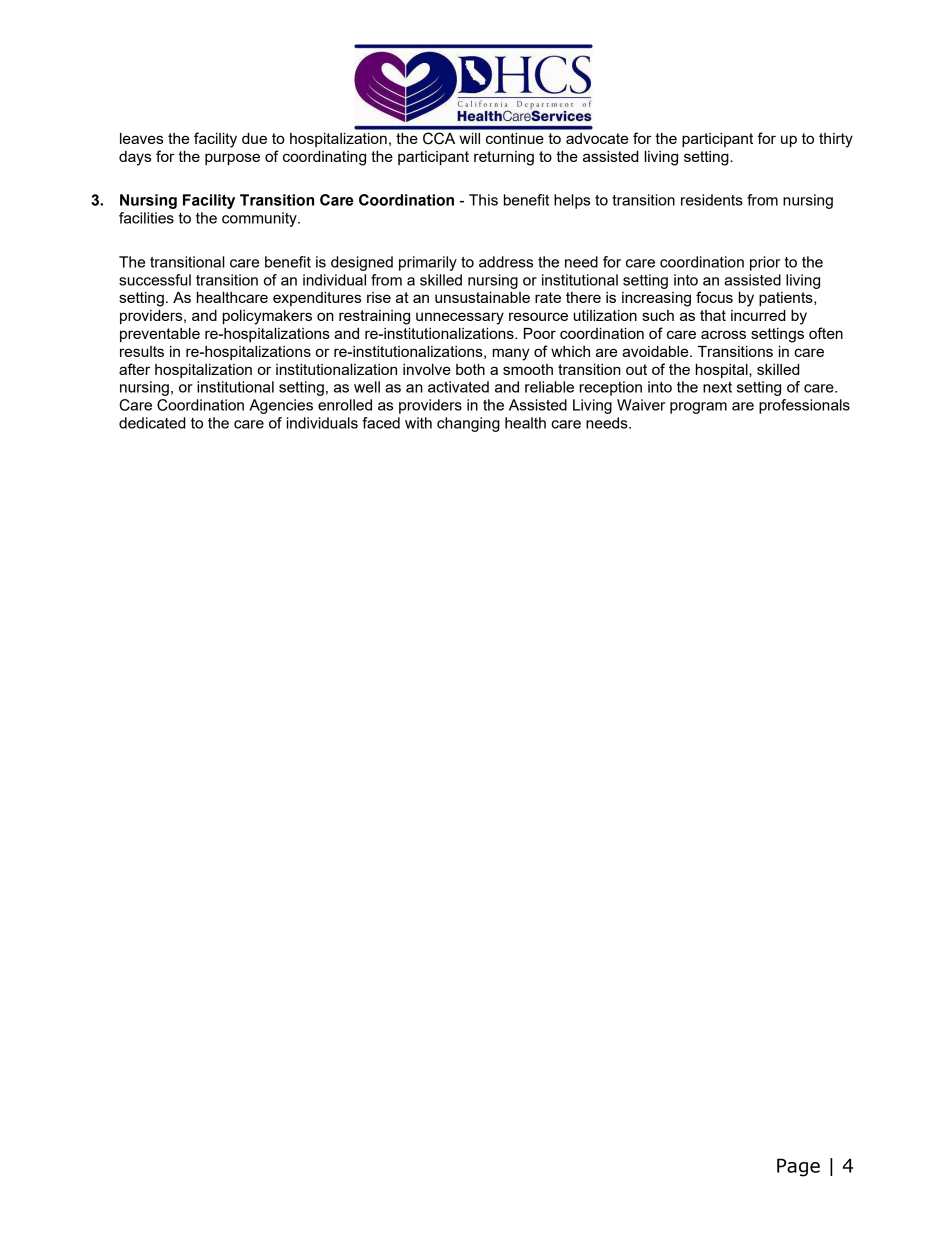 The height and width of the screenshot is (1233, 952). I want to click on professionals, so click(804, 406).
